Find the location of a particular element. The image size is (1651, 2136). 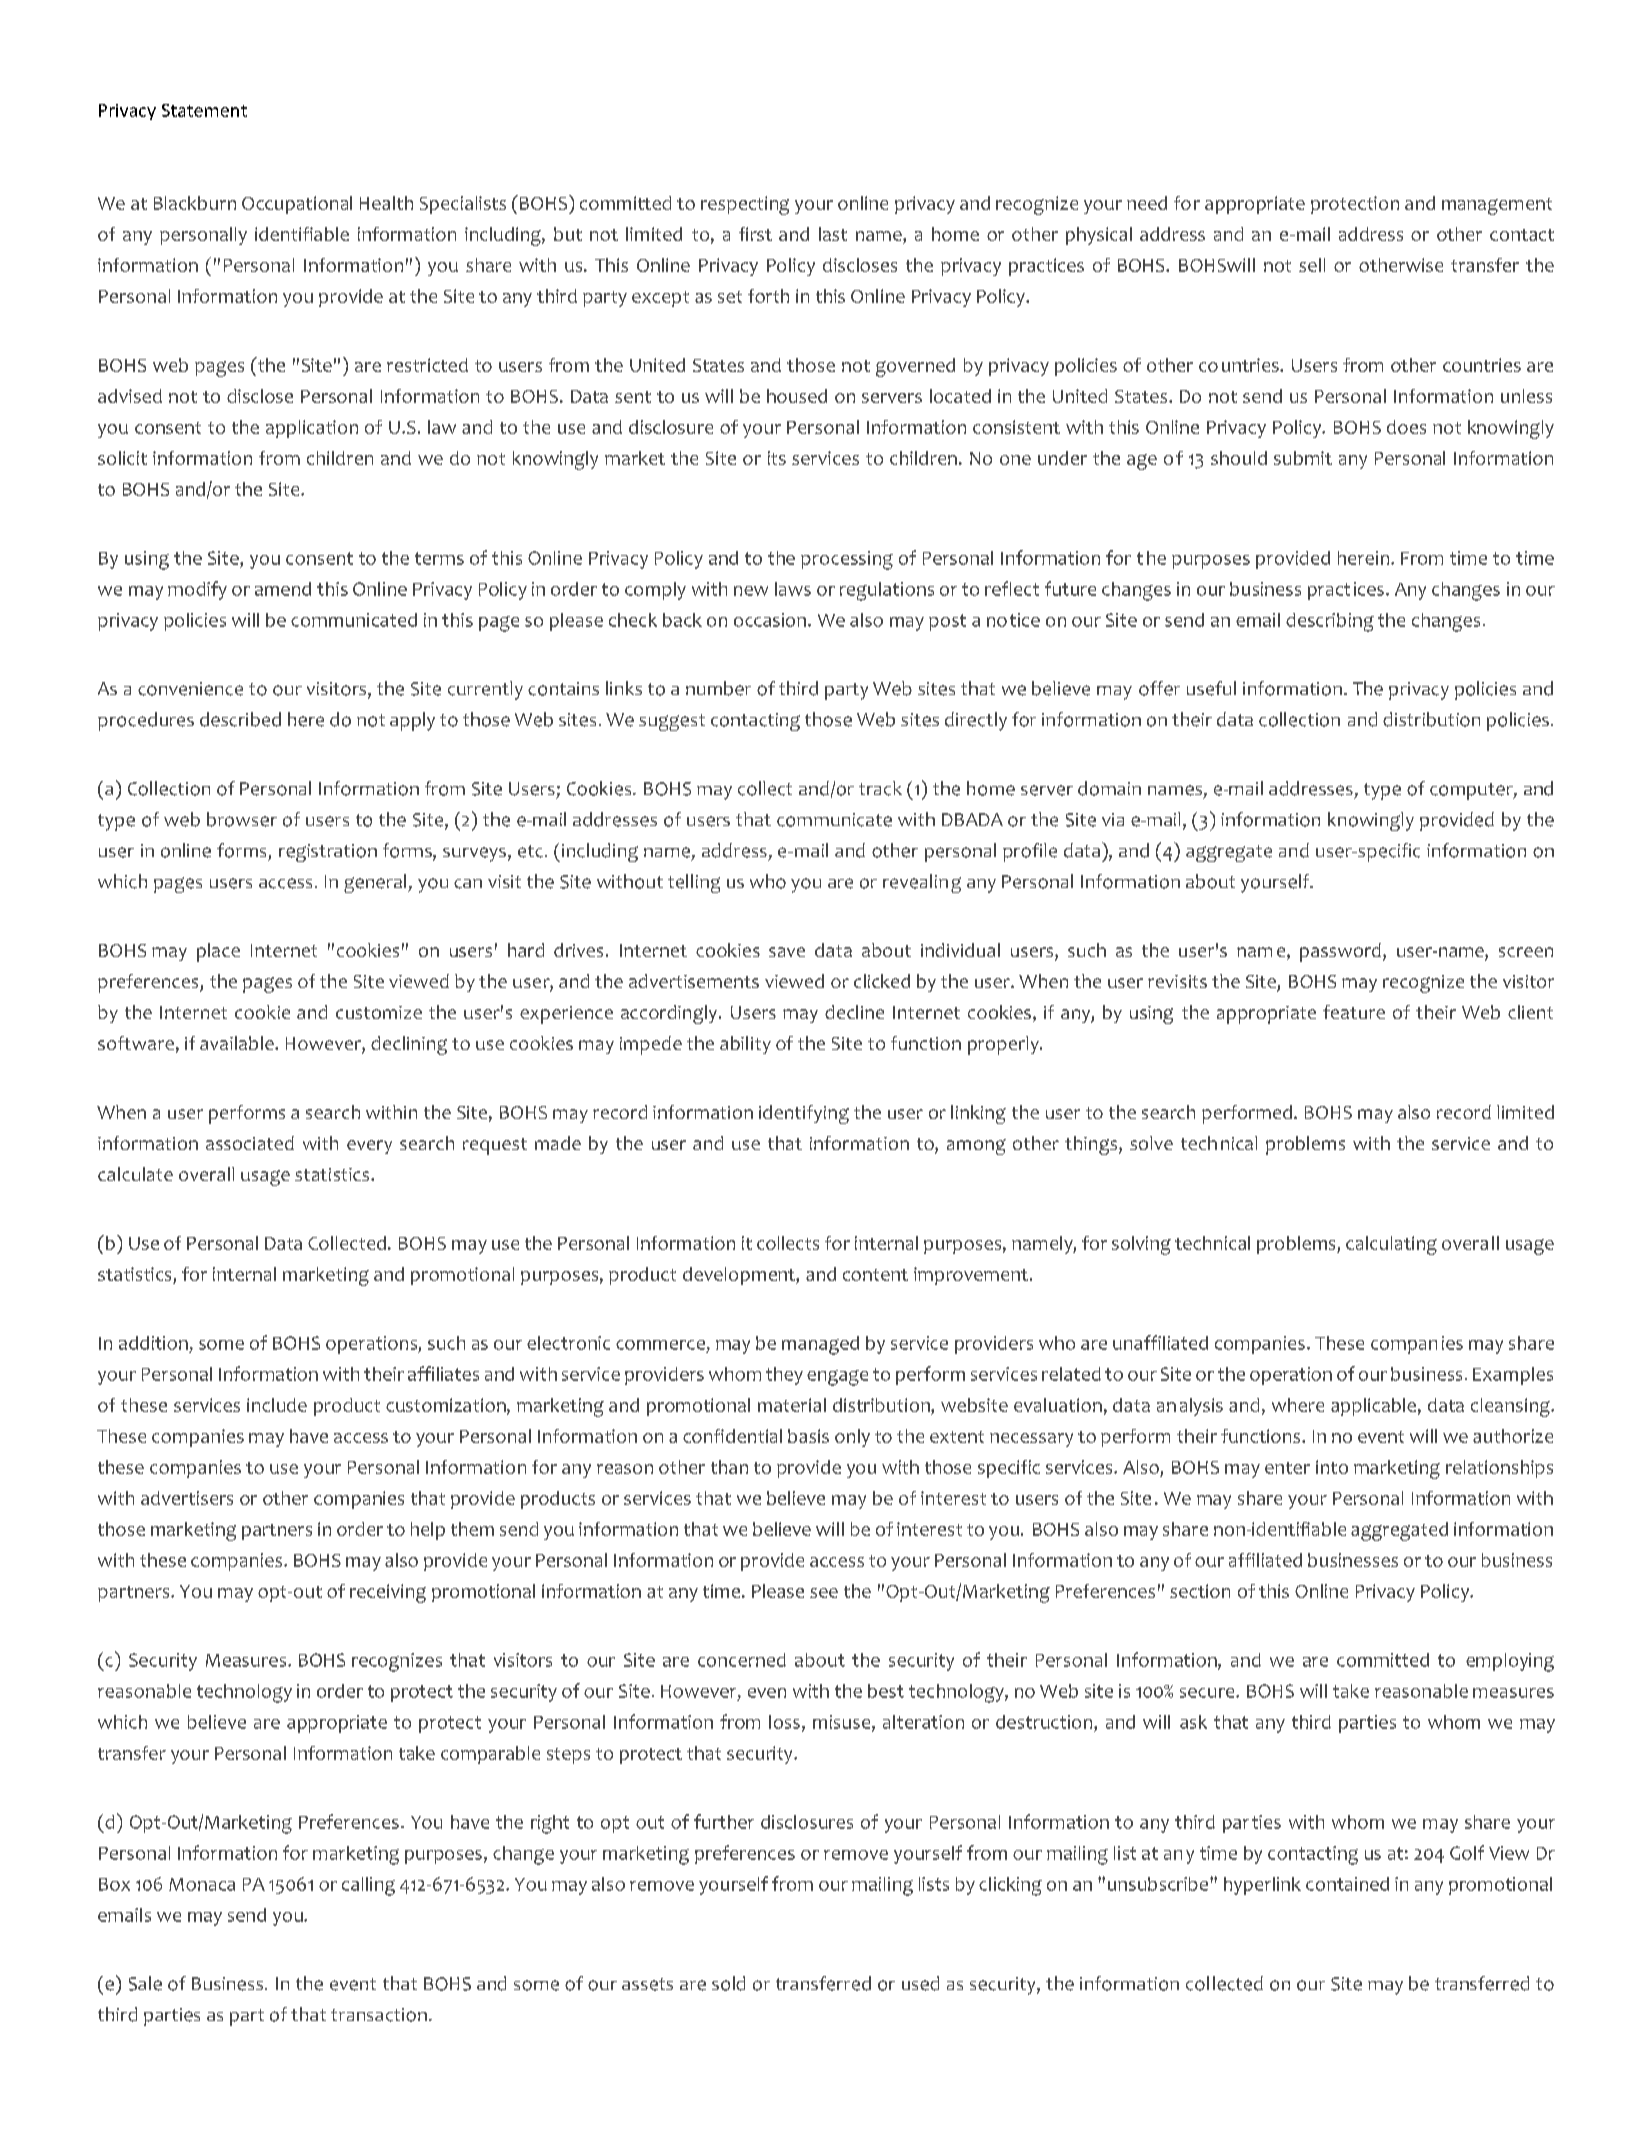

Occupational is located at coordinates (297, 205).
